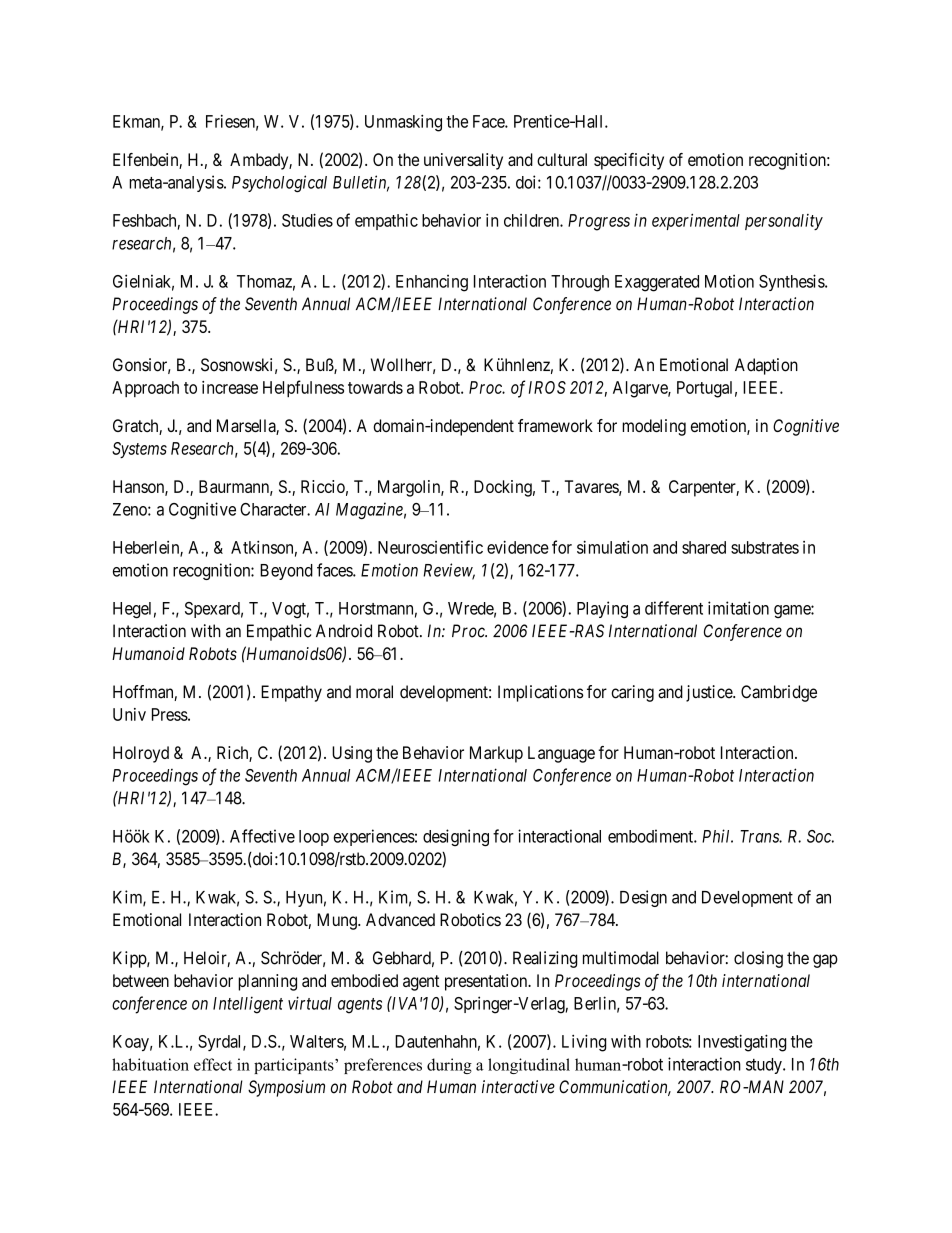 The width and height of the image is (952, 1233). What do you see at coordinates (279, 184) in the image?
I see `Psychological` at bounding box center [279, 184].
